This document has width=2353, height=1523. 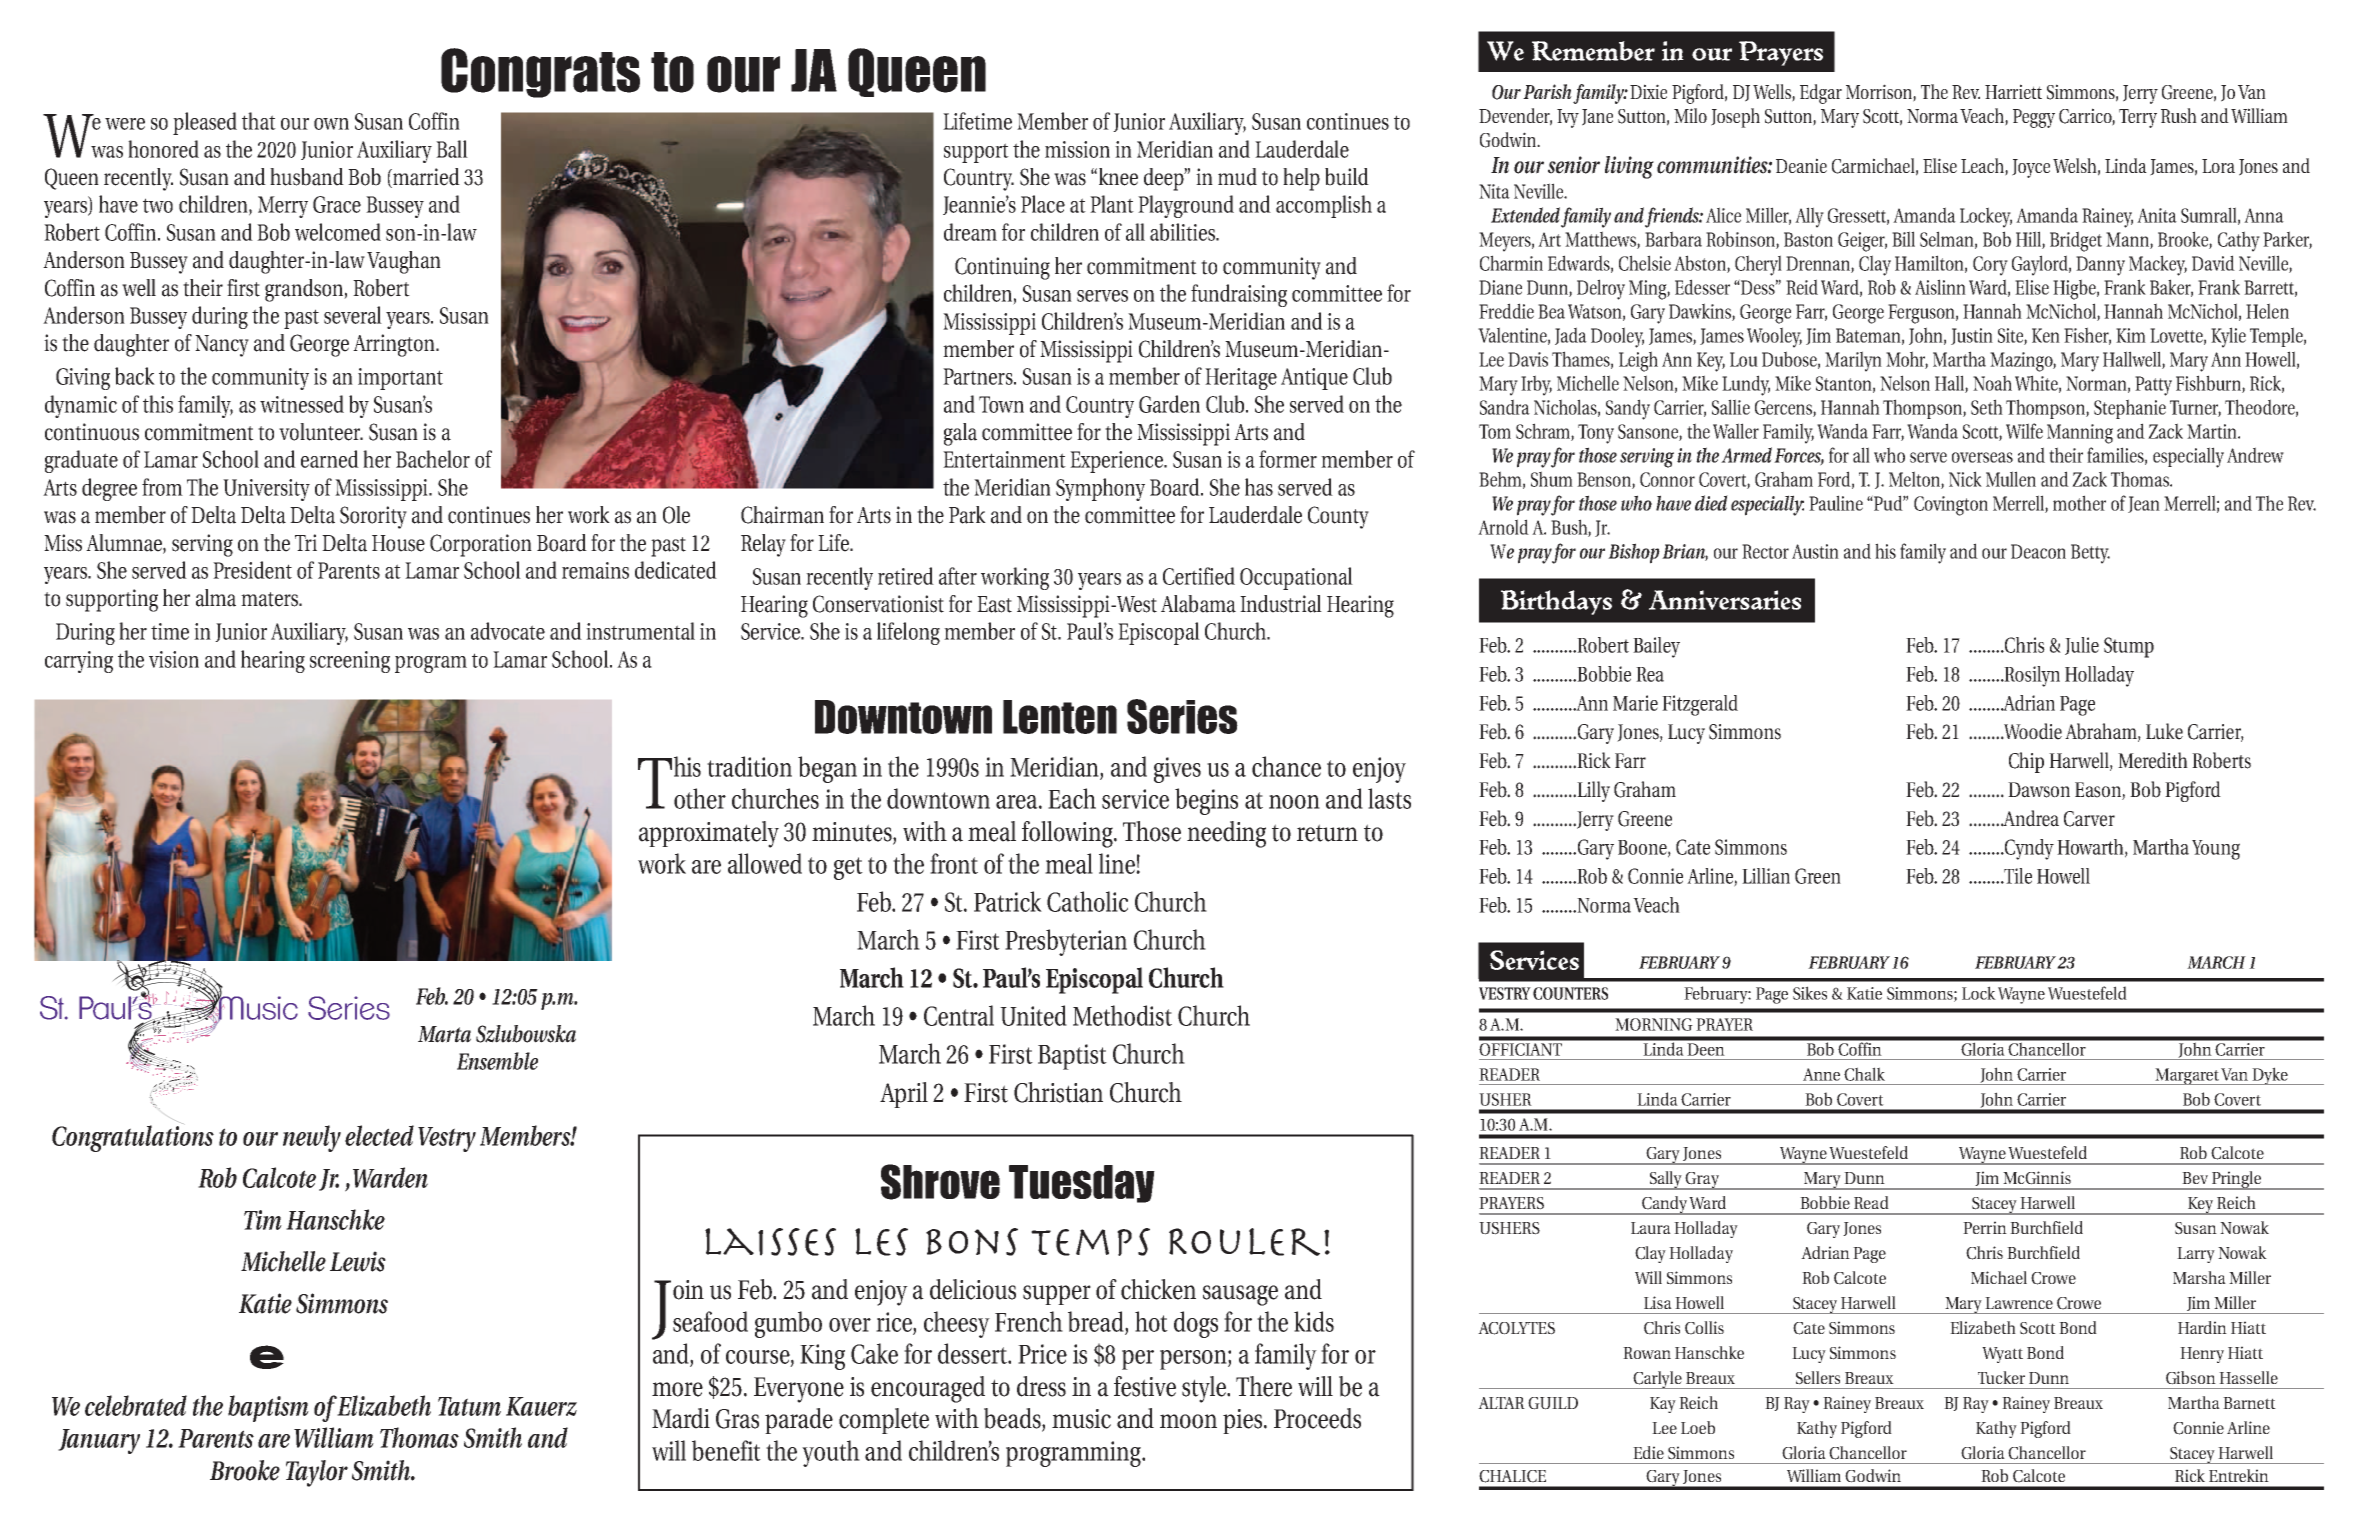 I want to click on House, so click(x=398, y=543).
